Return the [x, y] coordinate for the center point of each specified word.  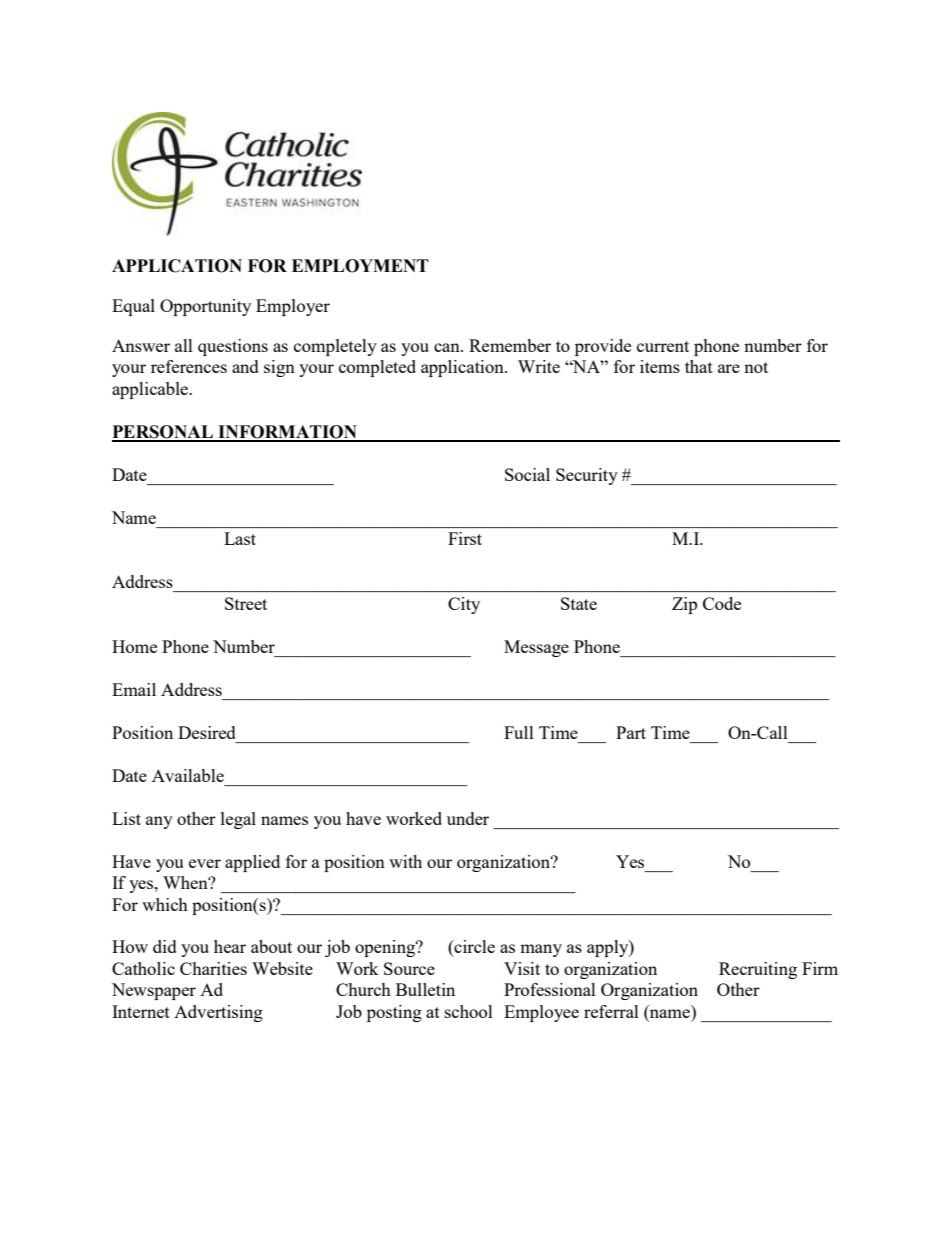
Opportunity [205, 307]
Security [587, 476]
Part [631, 732]
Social [527, 474]
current [663, 346]
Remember [510, 345]
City [464, 605]
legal [238, 820]
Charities [213, 968]
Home [134, 646]
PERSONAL [163, 433]
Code [722, 603]
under [468, 818]
